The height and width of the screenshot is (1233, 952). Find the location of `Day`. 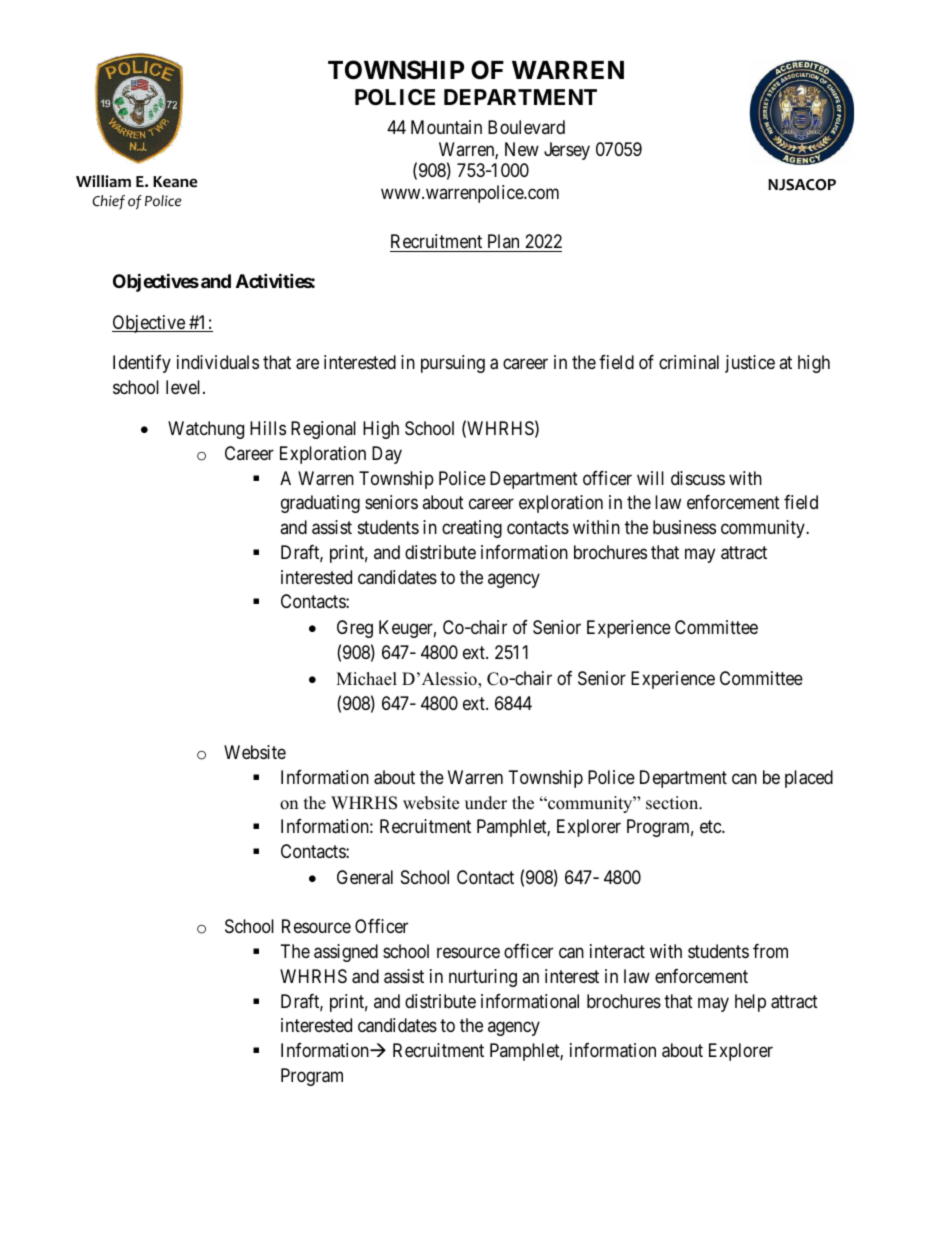

Day is located at coordinates (387, 455).
